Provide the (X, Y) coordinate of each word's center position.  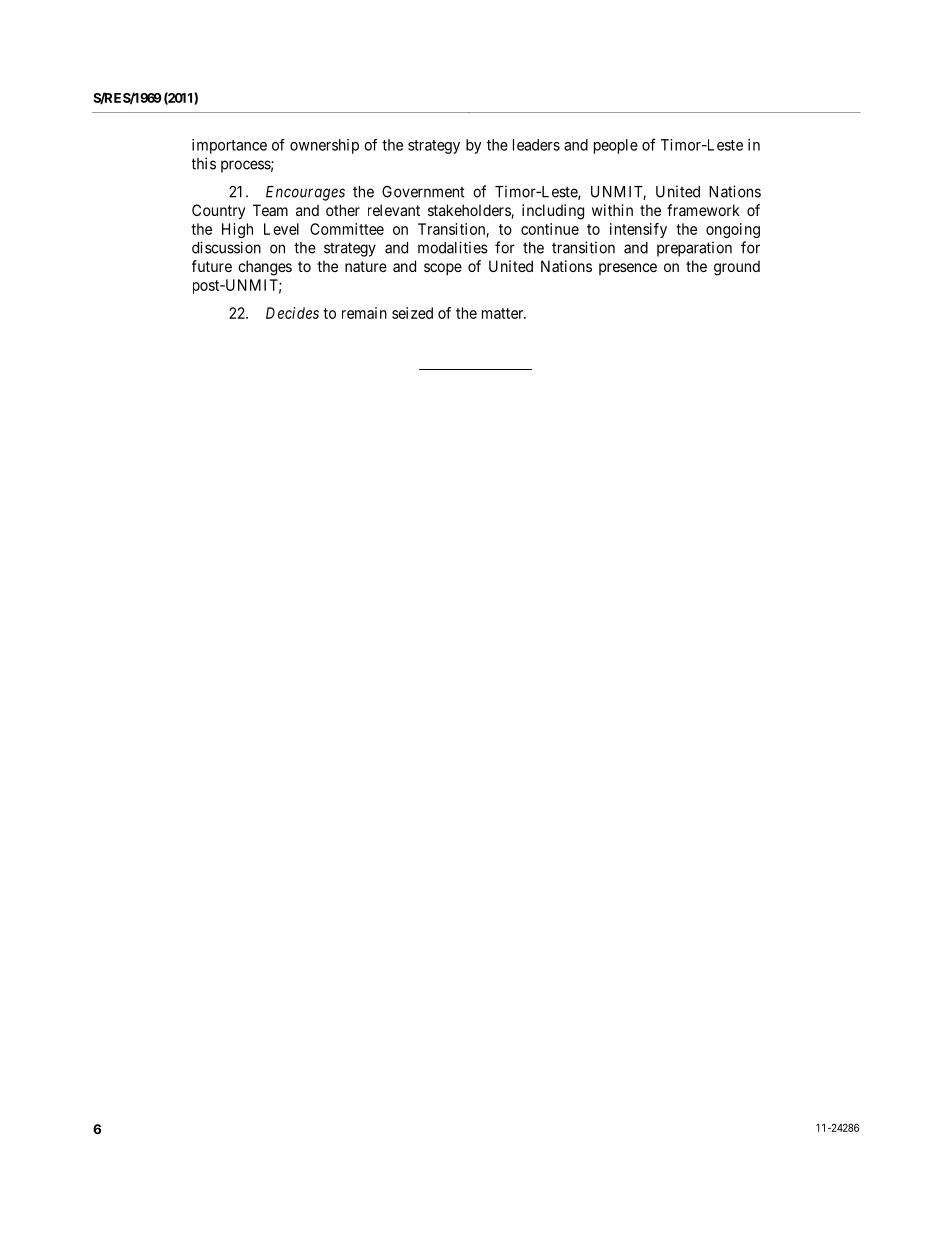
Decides (292, 313)
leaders (536, 145)
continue (550, 229)
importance (229, 146)
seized (412, 313)
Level (281, 229)
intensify (638, 230)
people (616, 146)
